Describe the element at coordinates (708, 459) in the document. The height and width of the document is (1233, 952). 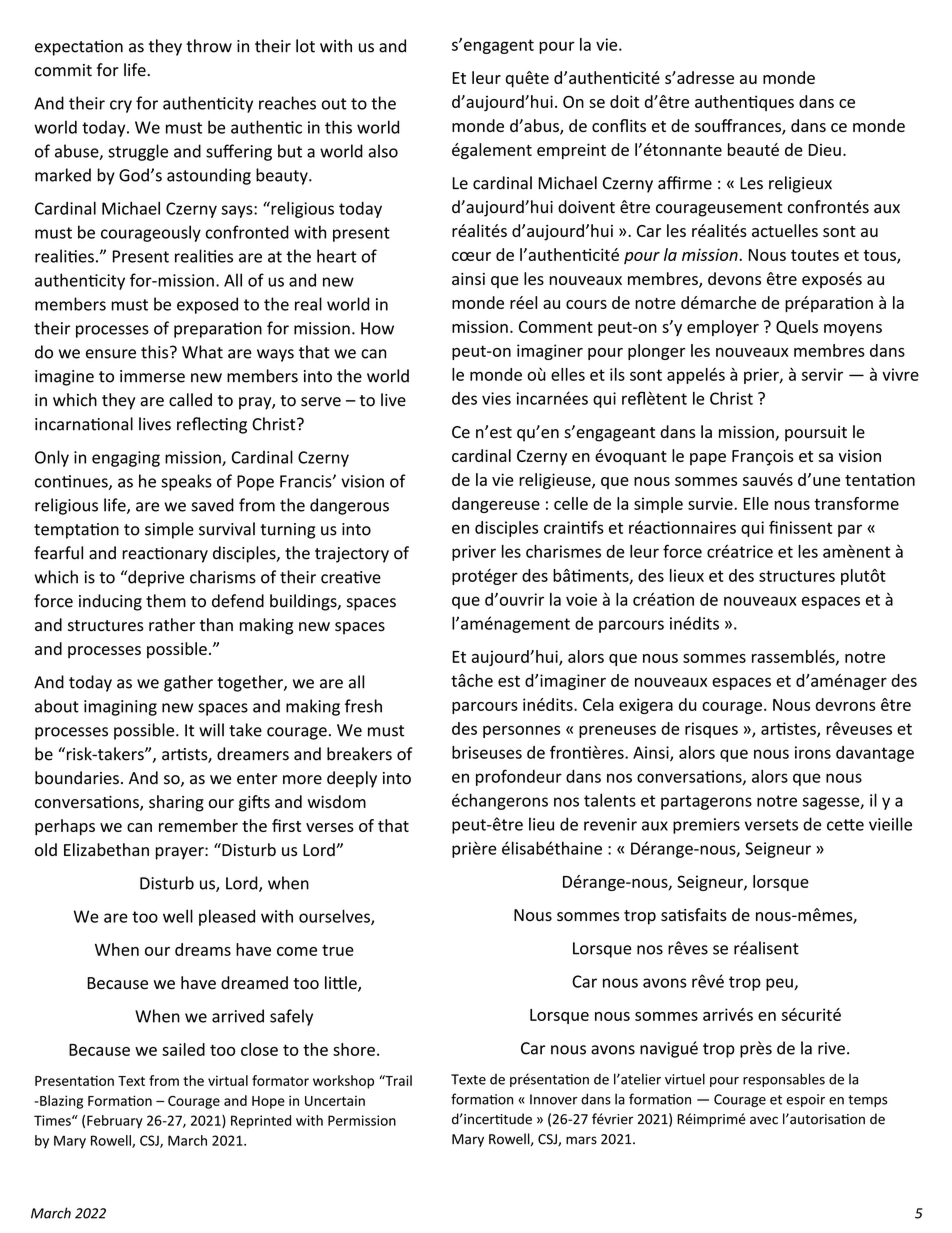
I see `pape` at that location.
